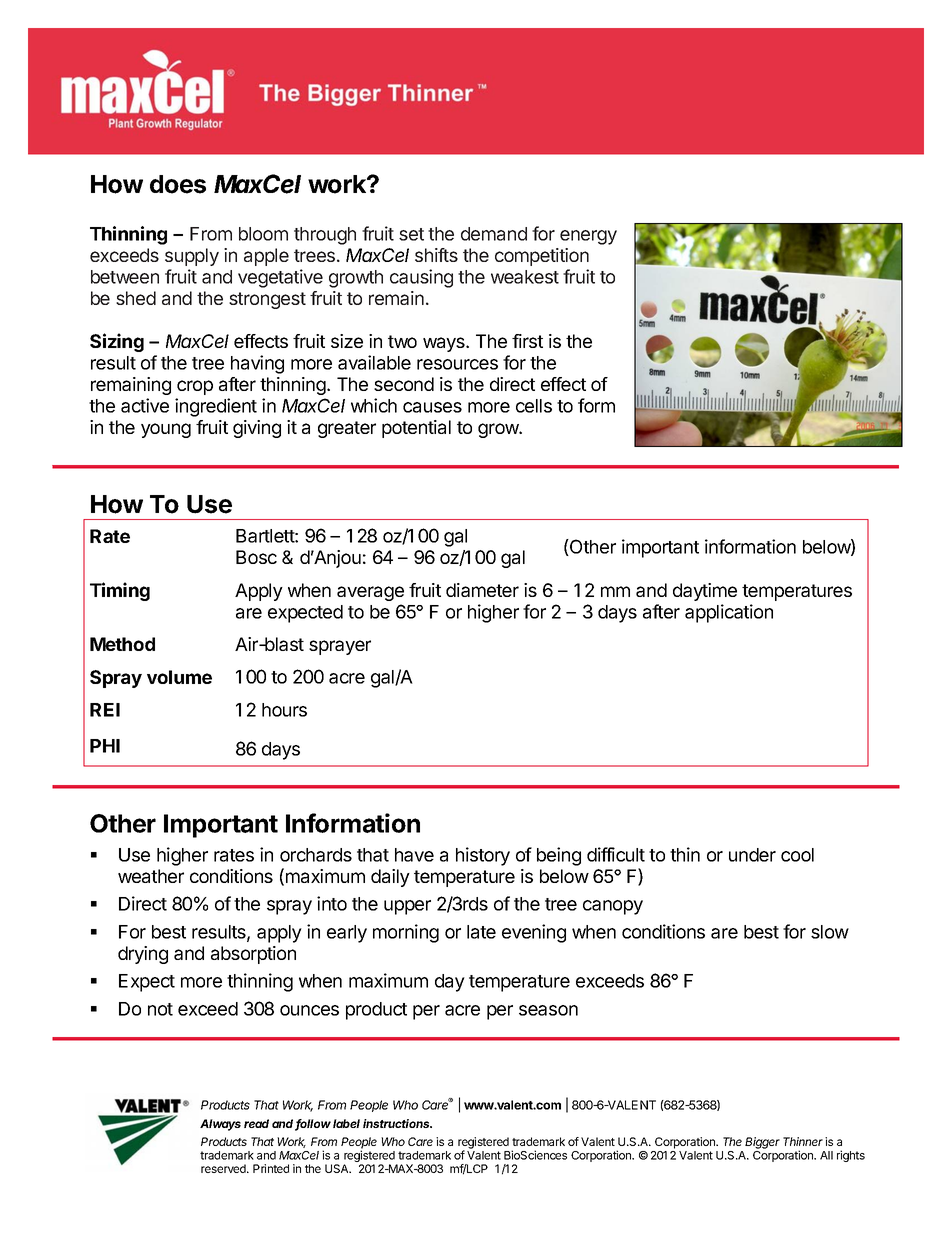  I want to click on demand, so click(494, 234).
